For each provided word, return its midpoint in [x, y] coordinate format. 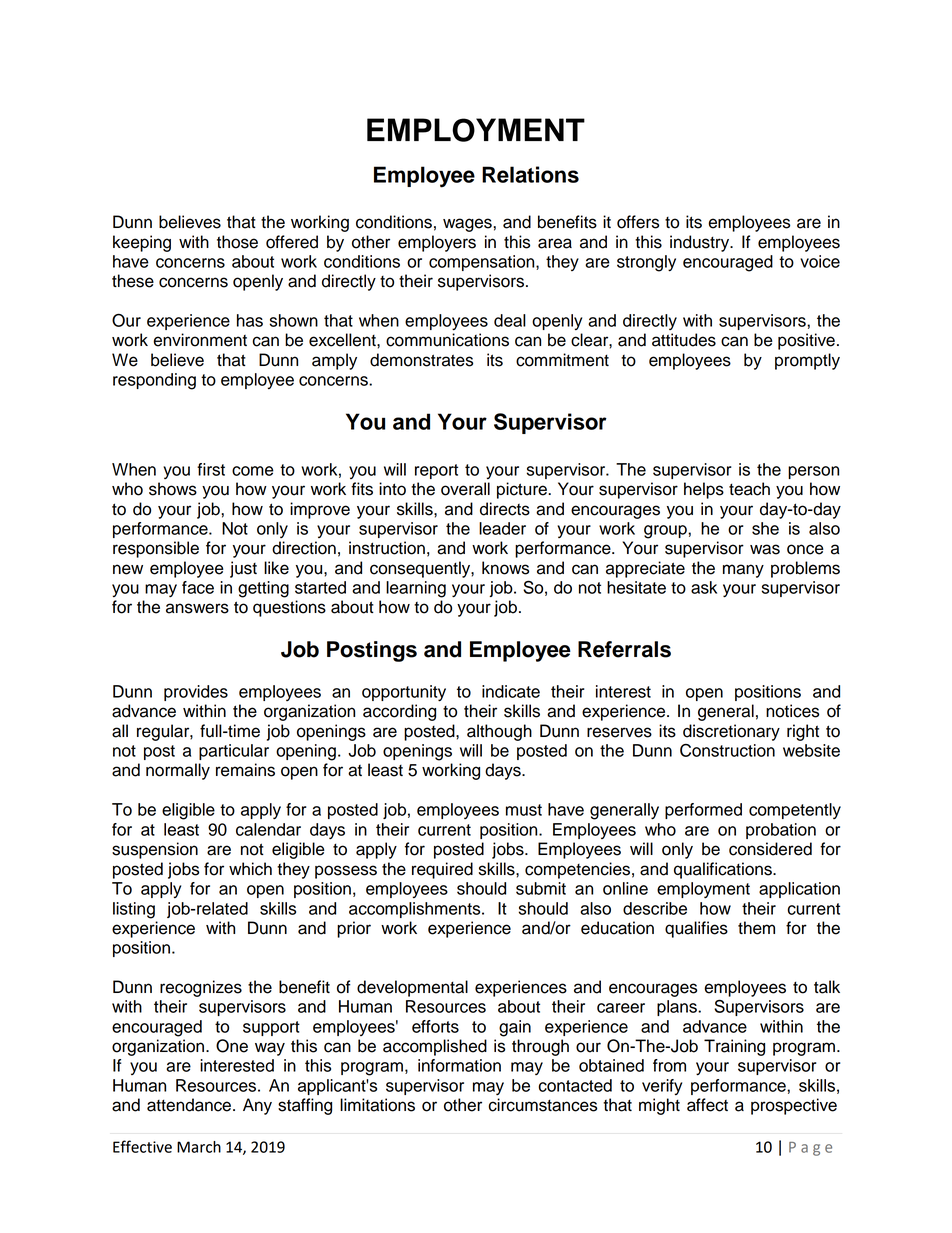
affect [707, 1105]
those [237, 242]
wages [468, 225]
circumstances [542, 1105]
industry [701, 243]
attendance [189, 1105]
